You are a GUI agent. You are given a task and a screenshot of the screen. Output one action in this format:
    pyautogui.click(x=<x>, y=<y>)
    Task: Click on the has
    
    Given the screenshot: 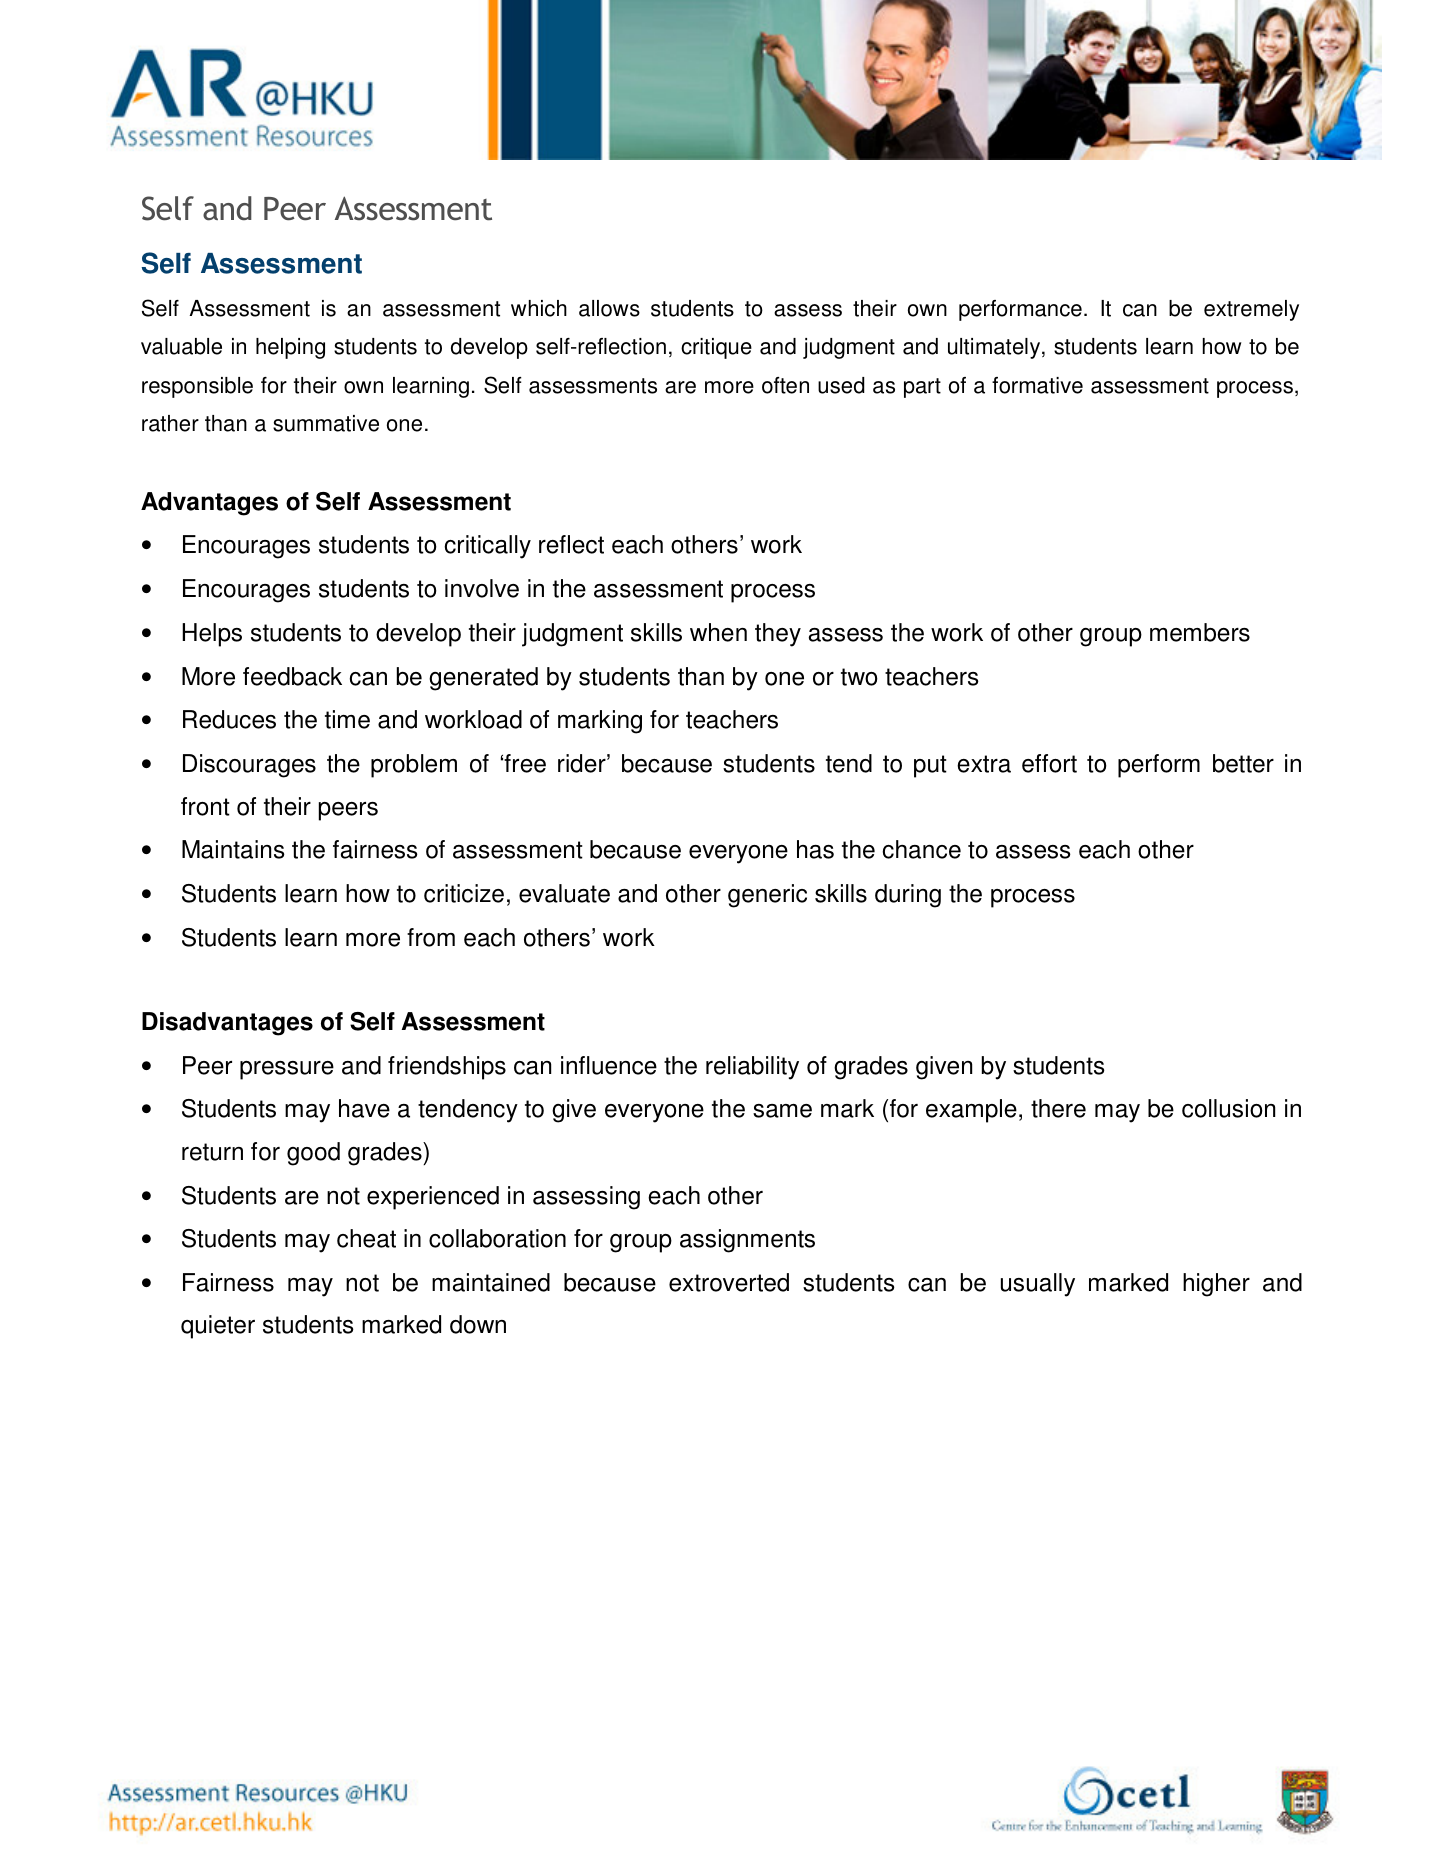 What is the action you would take?
    pyautogui.click(x=815, y=849)
